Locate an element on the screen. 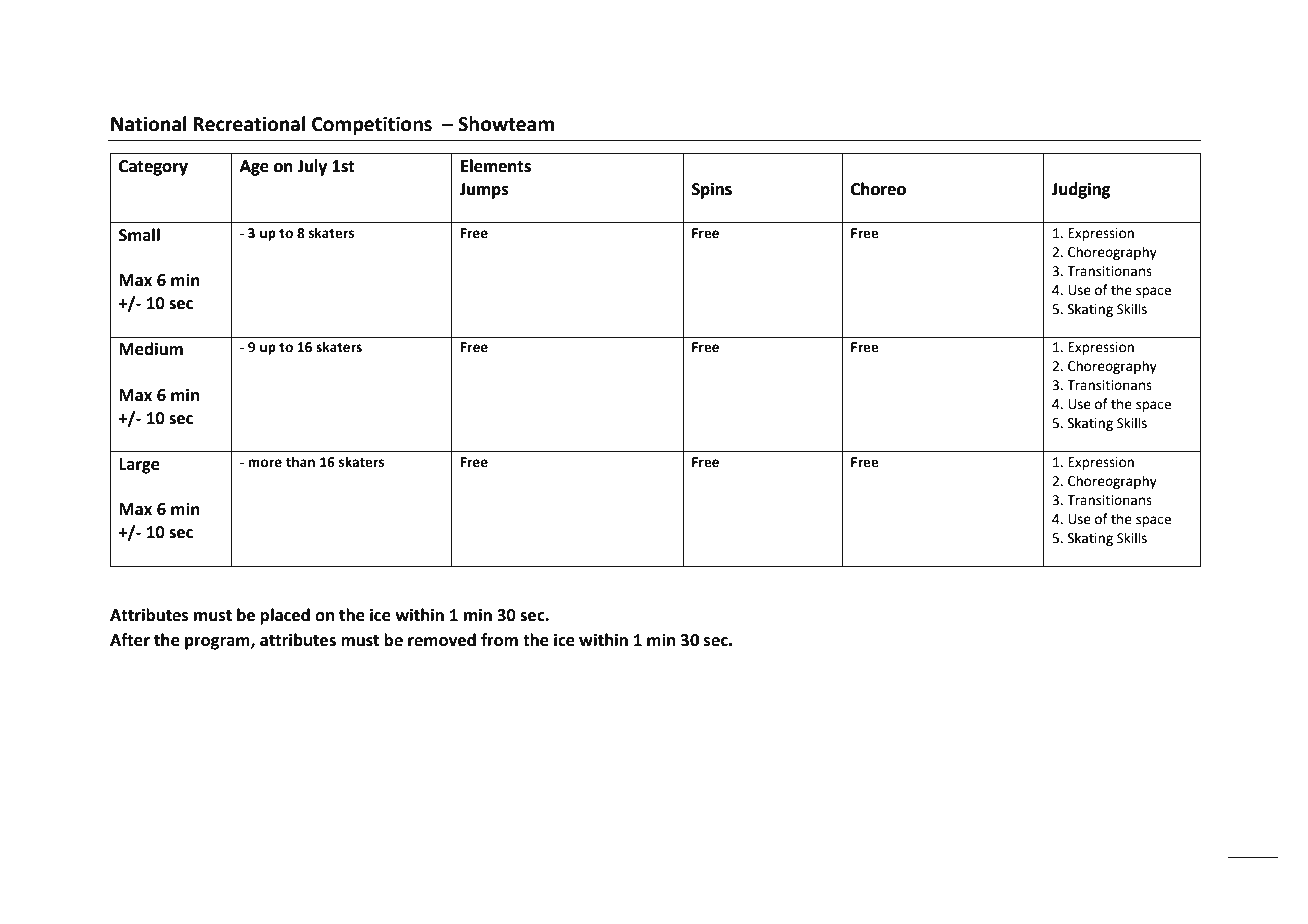 The image size is (1308, 924). removed is located at coordinates (442, 640).
